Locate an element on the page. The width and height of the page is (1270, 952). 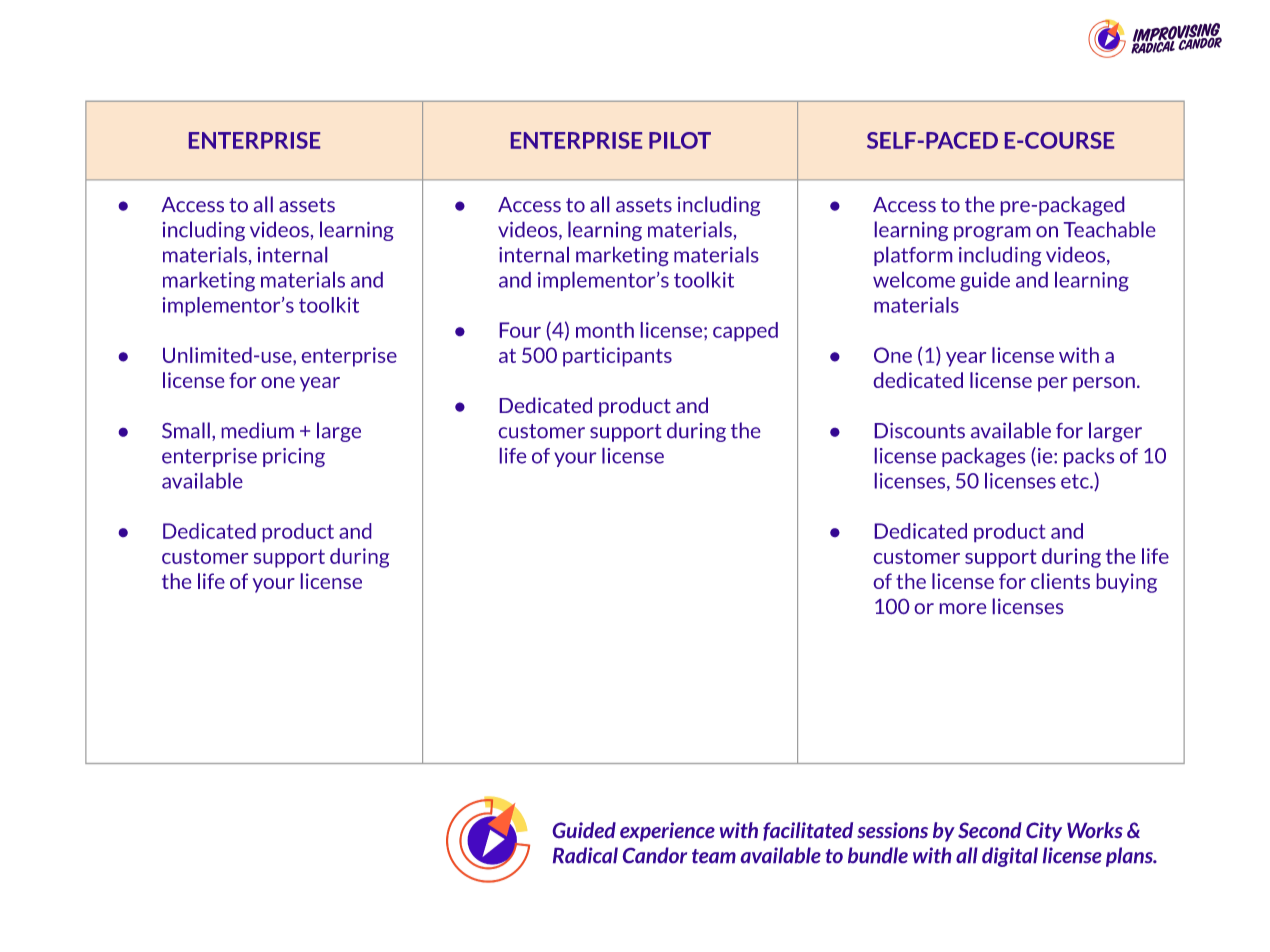
Radical is located at coordinates (585, 855).
